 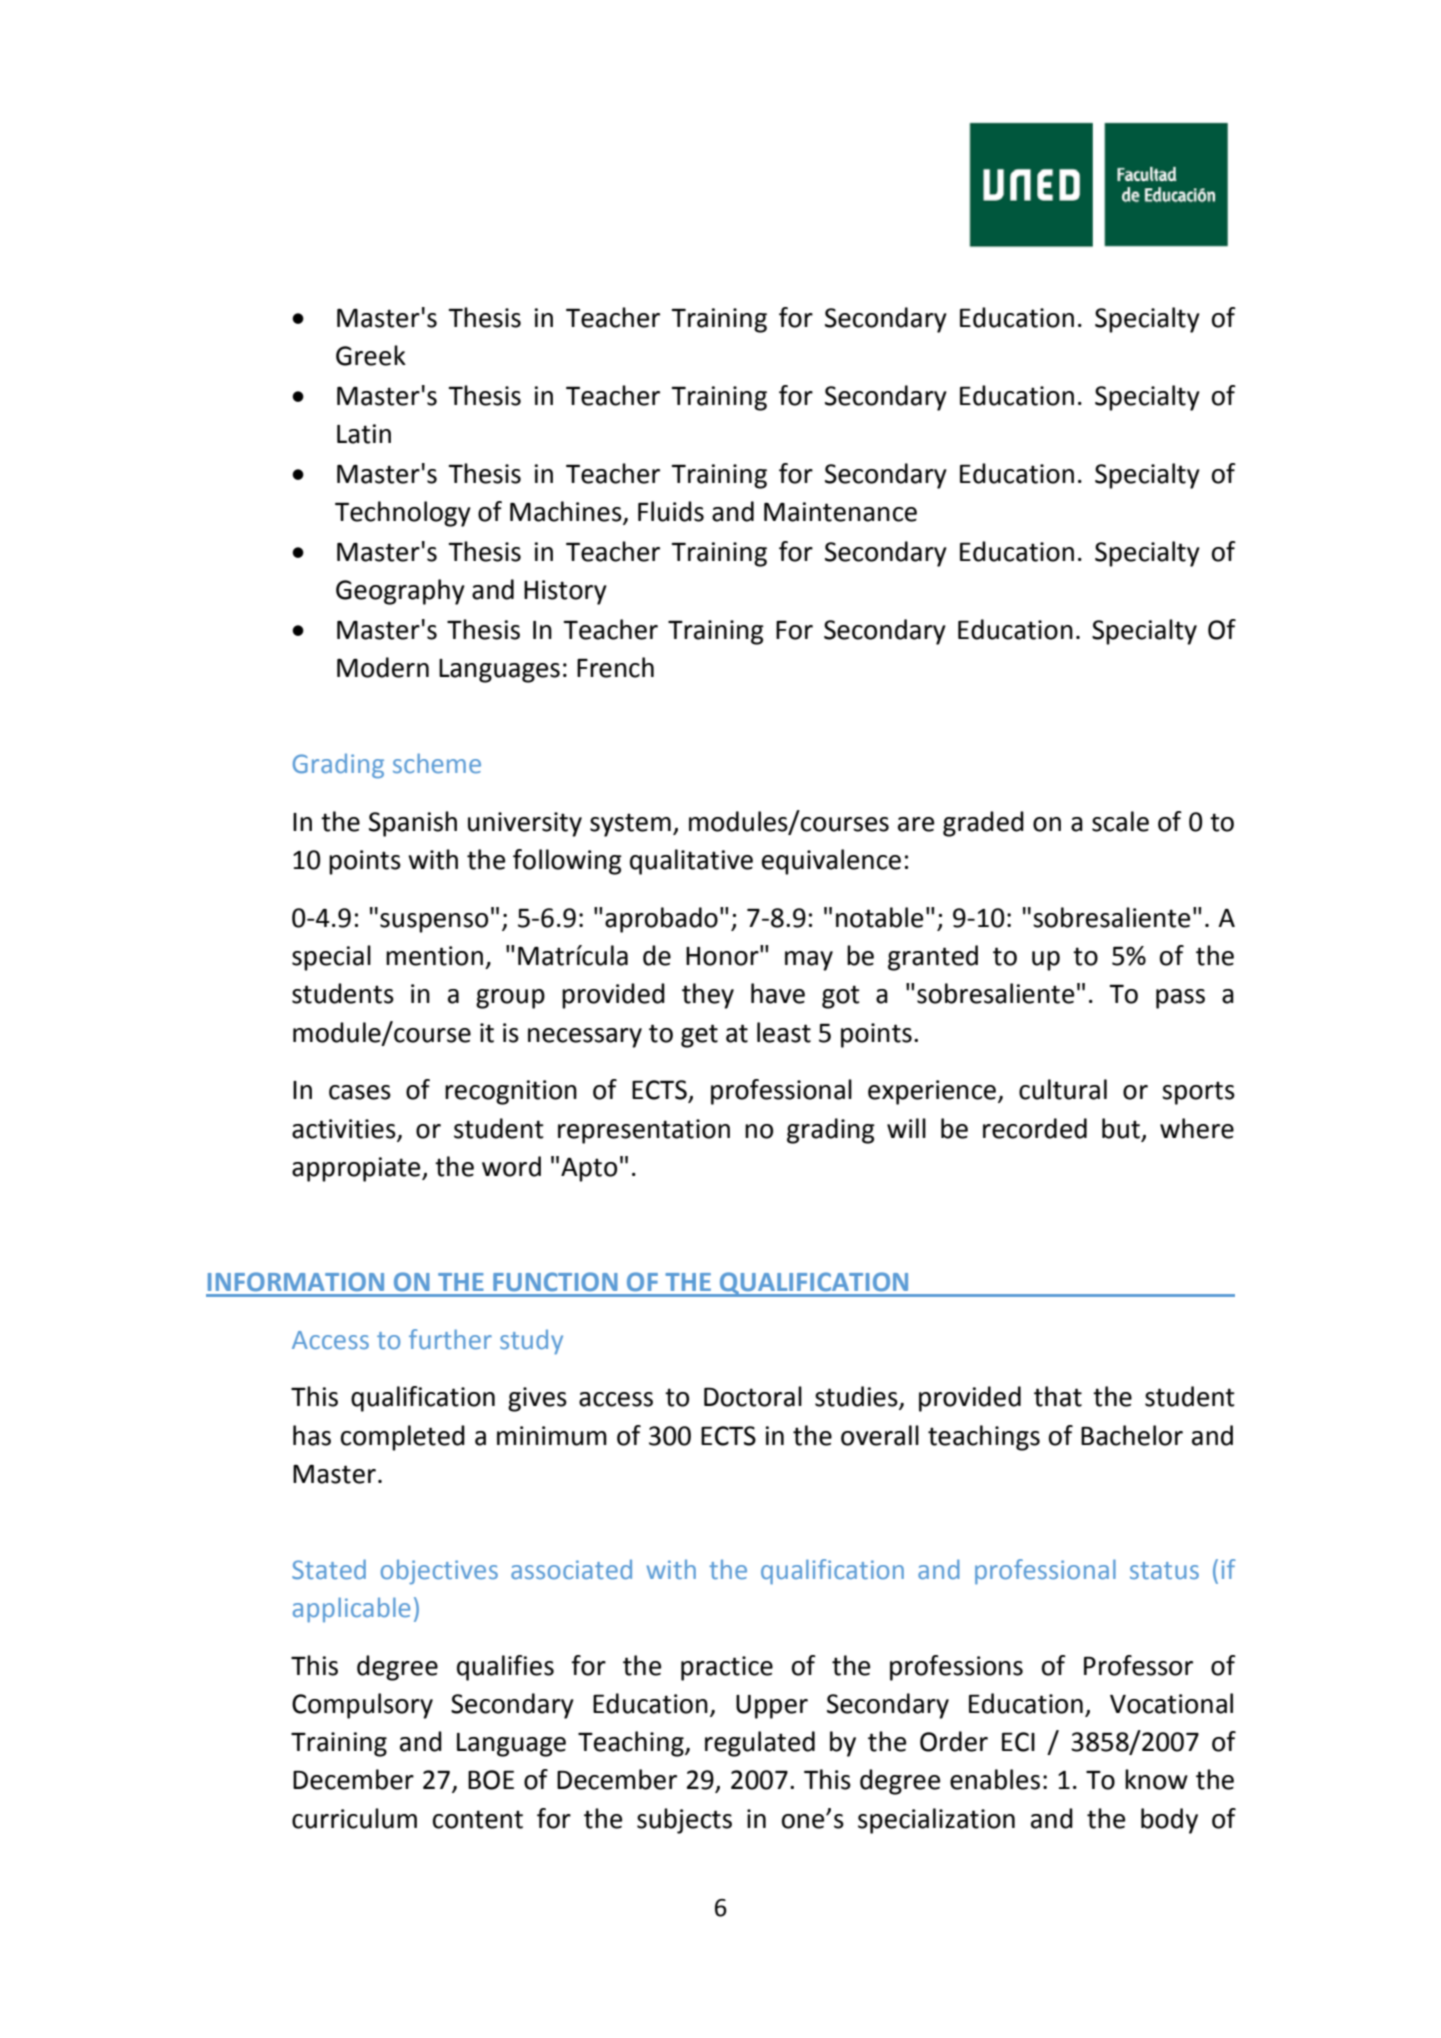 What do you see at coordinates (491, 1780) in the document?
I see `BOE` at bounding box center [491, 1780].
